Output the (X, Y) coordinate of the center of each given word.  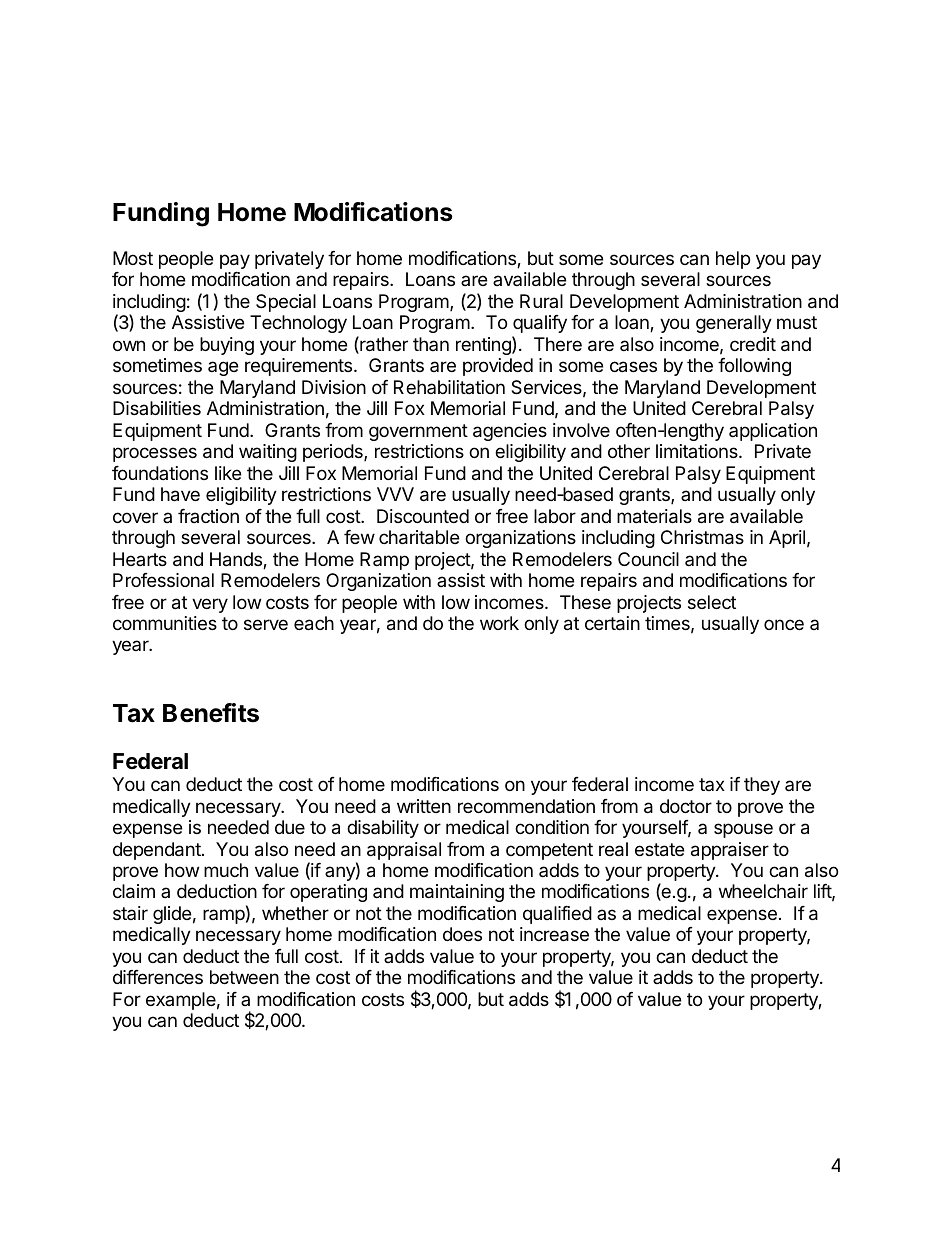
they (762, 786)
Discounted (423, 516)
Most (133, 258)
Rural (541, 301)
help (733, 260)
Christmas (702, 537)
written (424, 806)
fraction (208, 516)
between (244, 977)
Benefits (211, 713)
